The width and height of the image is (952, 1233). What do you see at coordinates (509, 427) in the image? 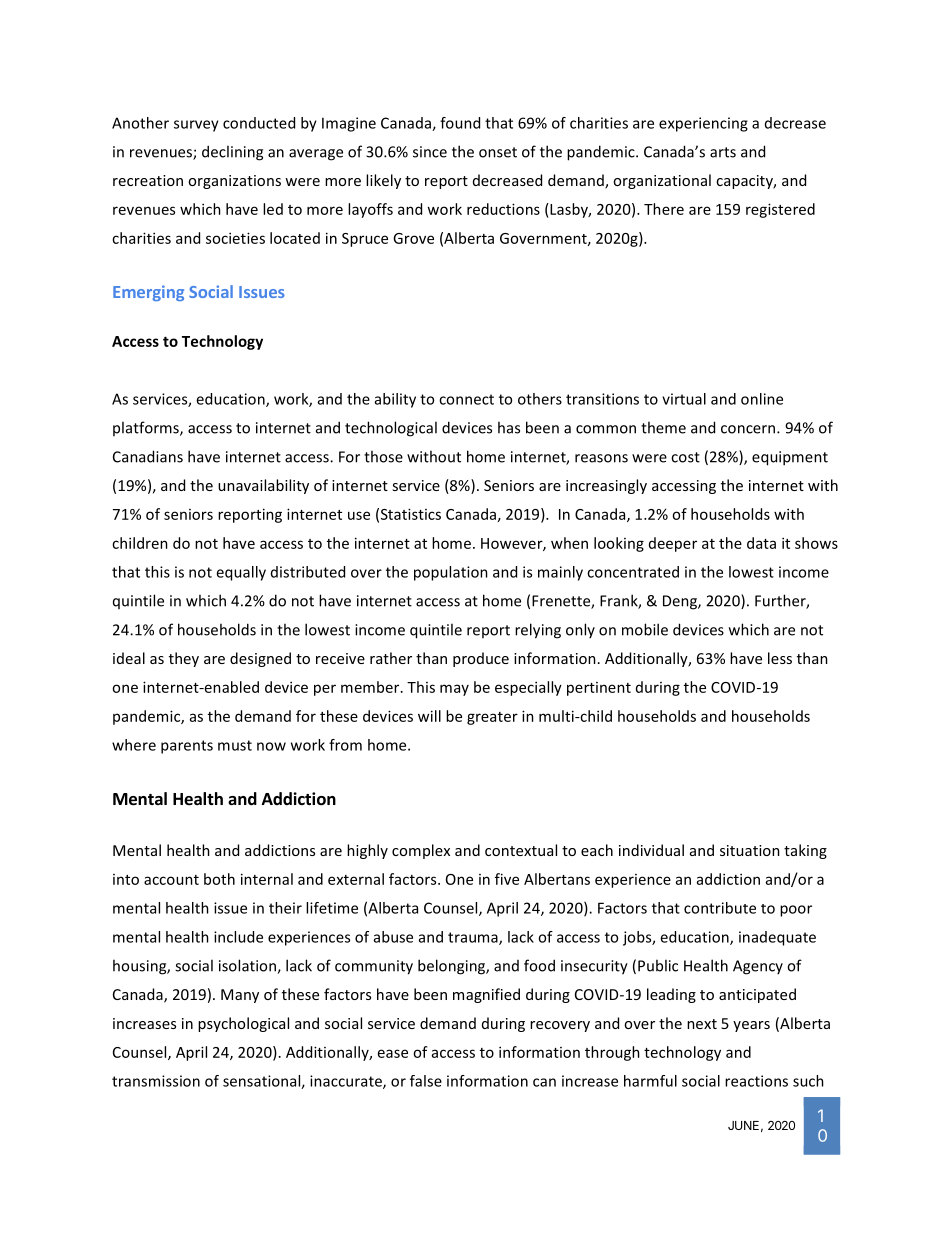
I see `has` at bounding box center [509, 427].
